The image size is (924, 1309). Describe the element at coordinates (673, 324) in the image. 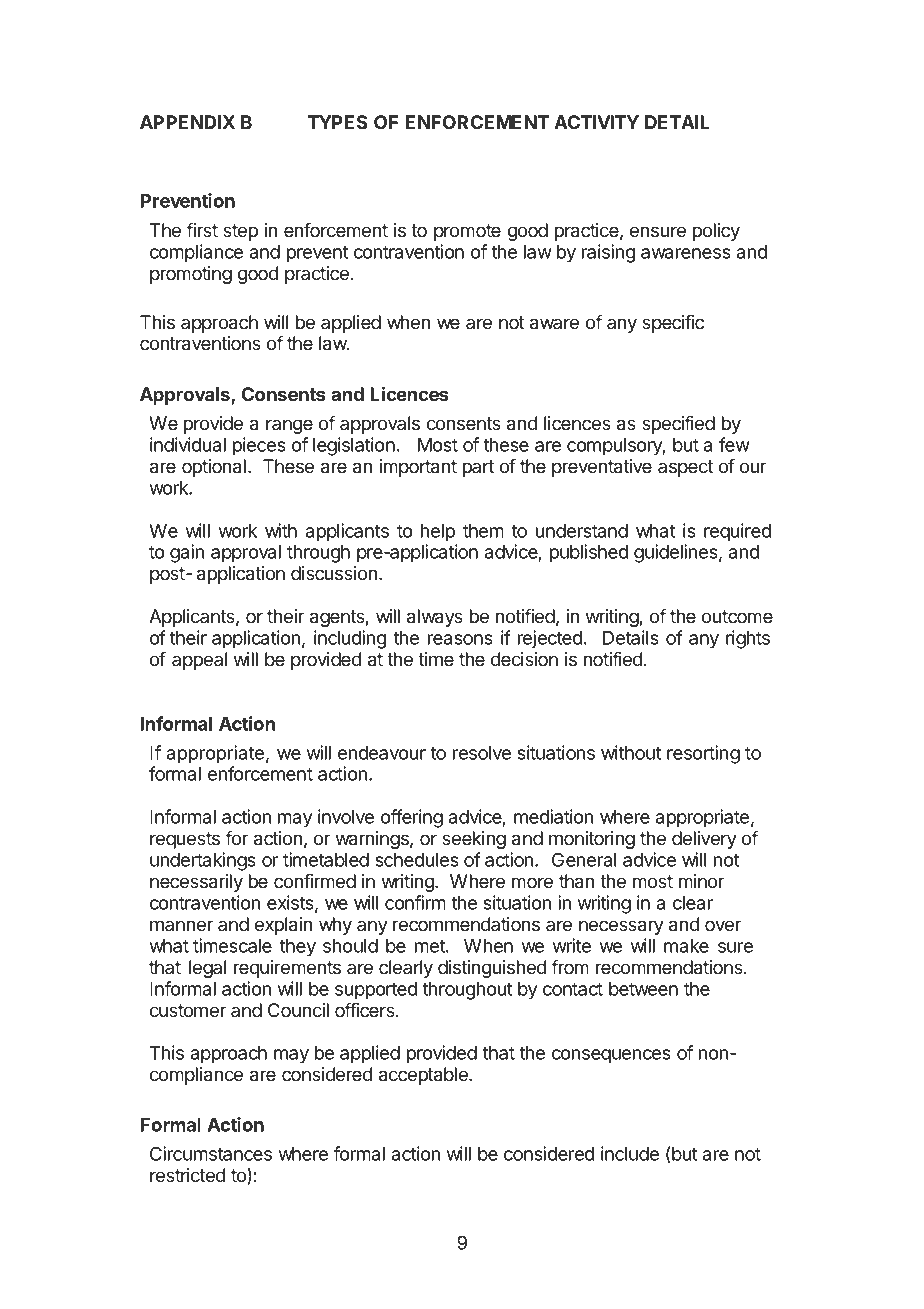

I see `specific` at that location.
